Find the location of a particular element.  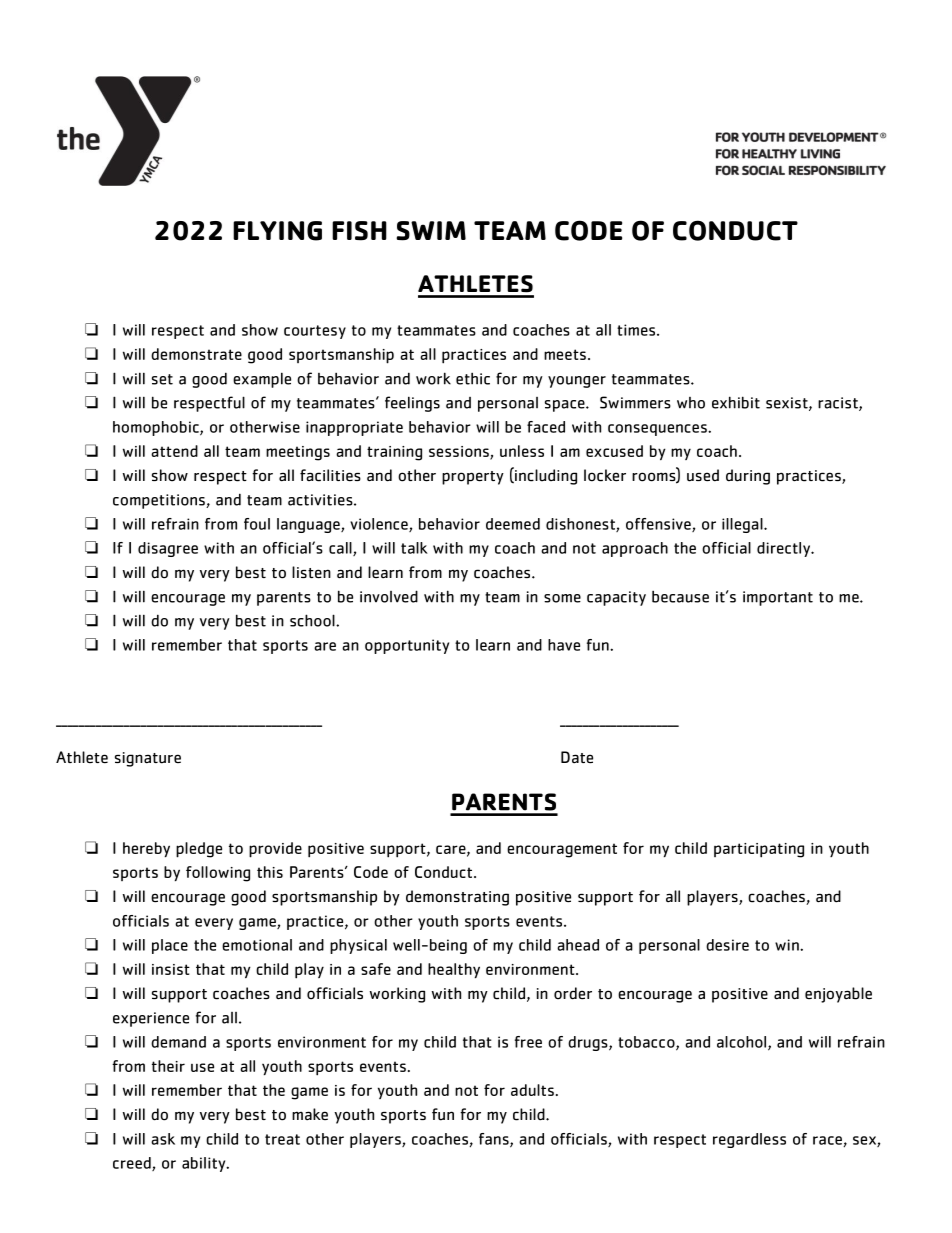

times is located at coordinates (636, 330).
